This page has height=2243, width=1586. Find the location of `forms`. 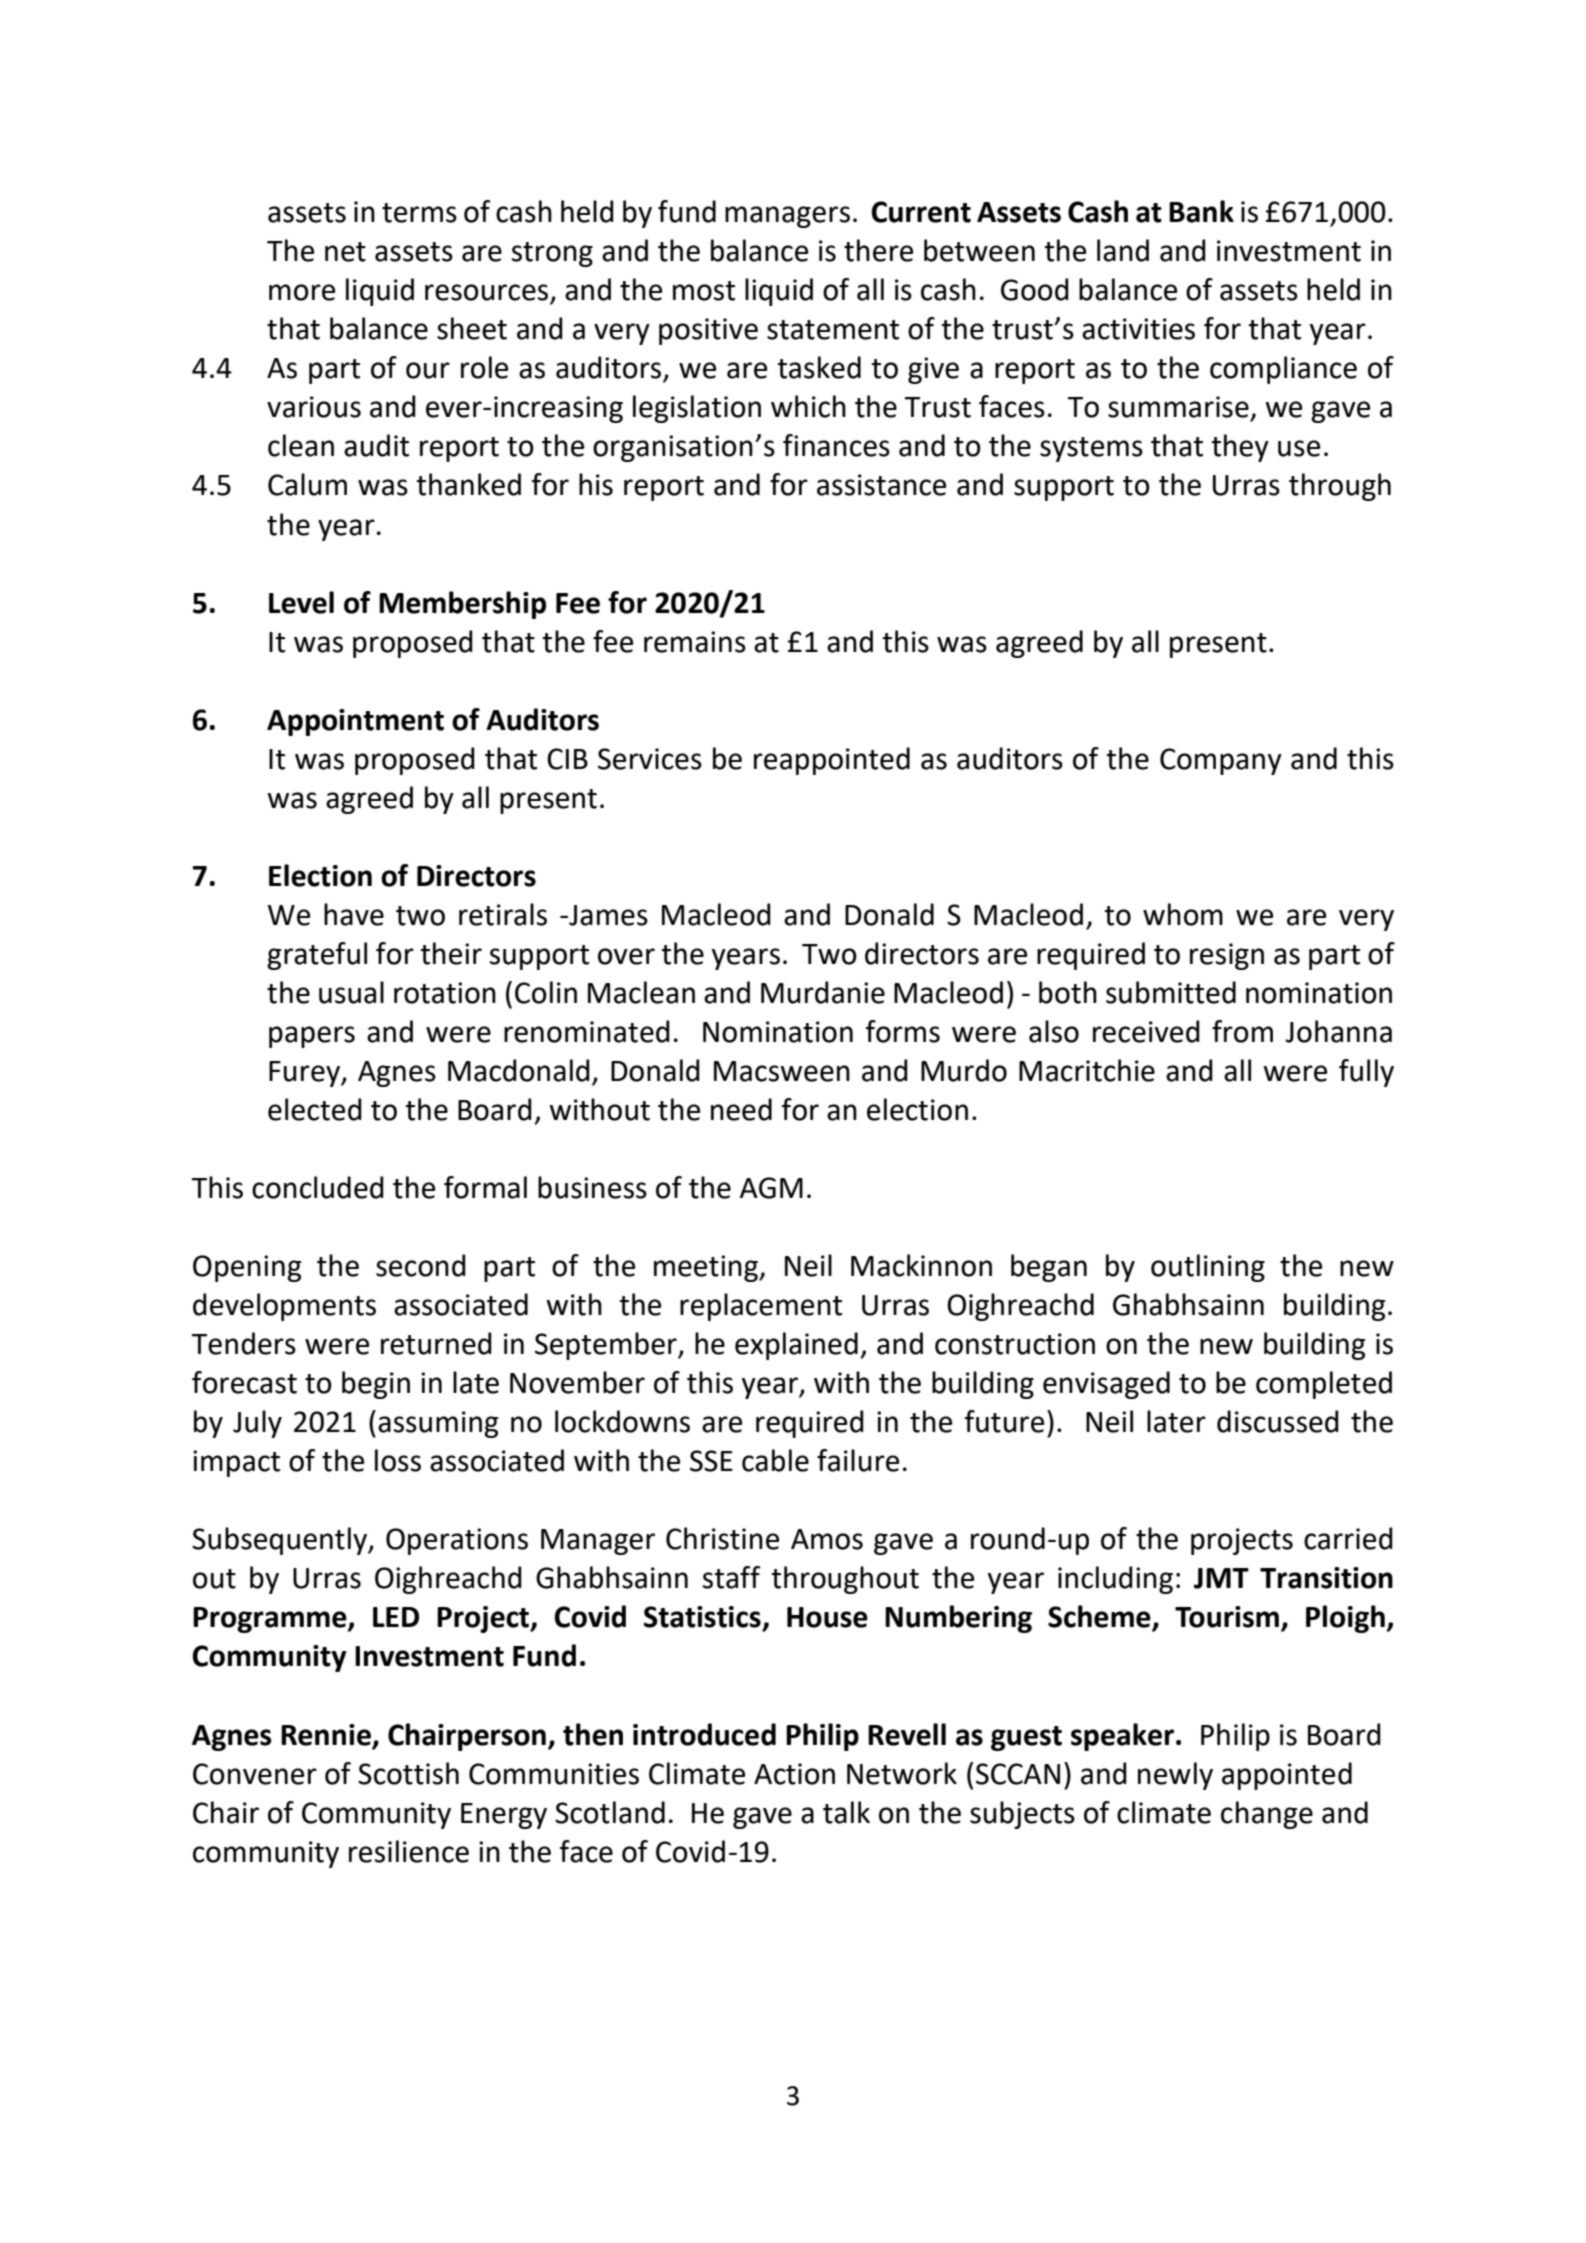

forms is located at coordinates (903, 1031).
